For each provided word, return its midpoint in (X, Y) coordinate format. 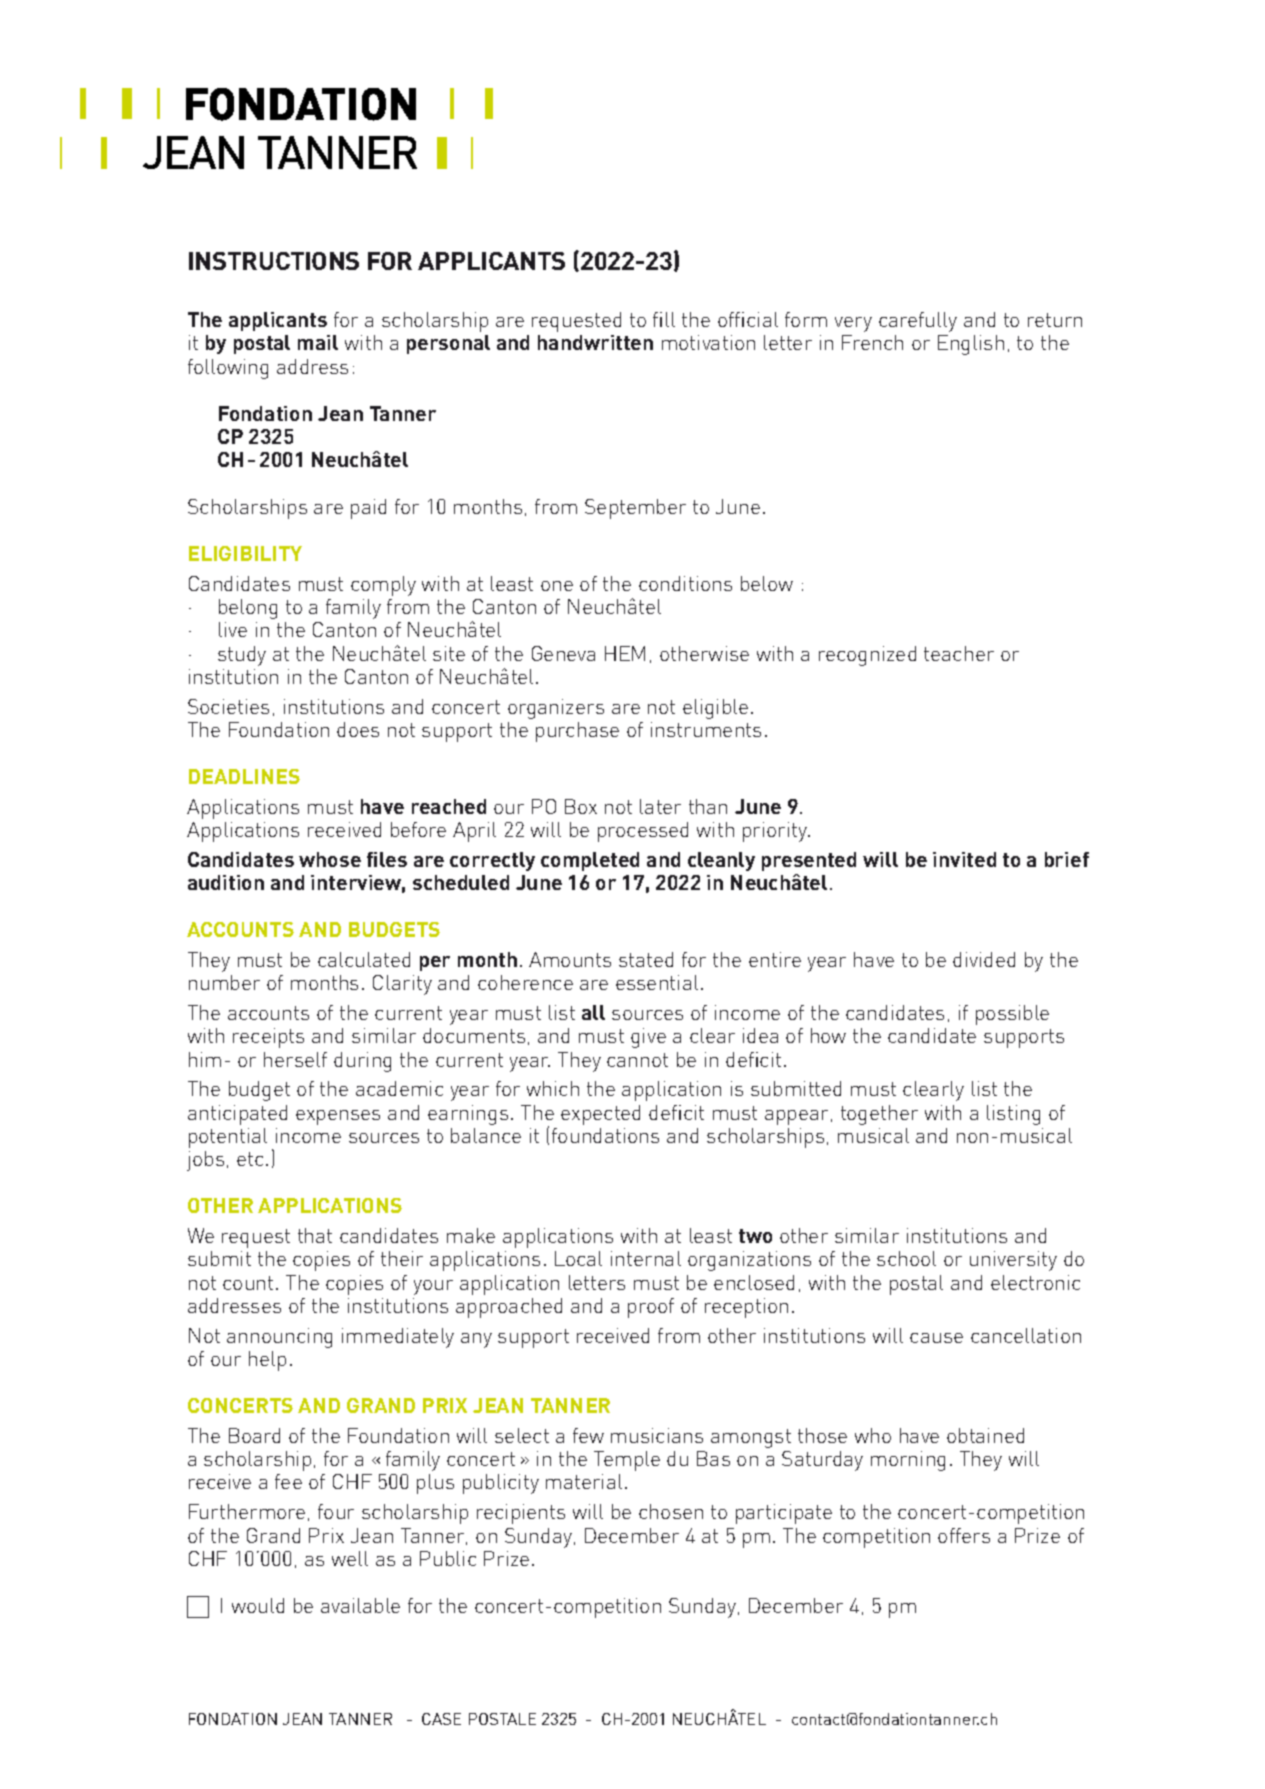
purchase (577, 732)
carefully (918, 322)
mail (318, 342)
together (879, 1115)
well (350, 1558)
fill (664, 319)
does (358, 729)
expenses (338, 1117)
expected (600, 1115)
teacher (959, 653)
